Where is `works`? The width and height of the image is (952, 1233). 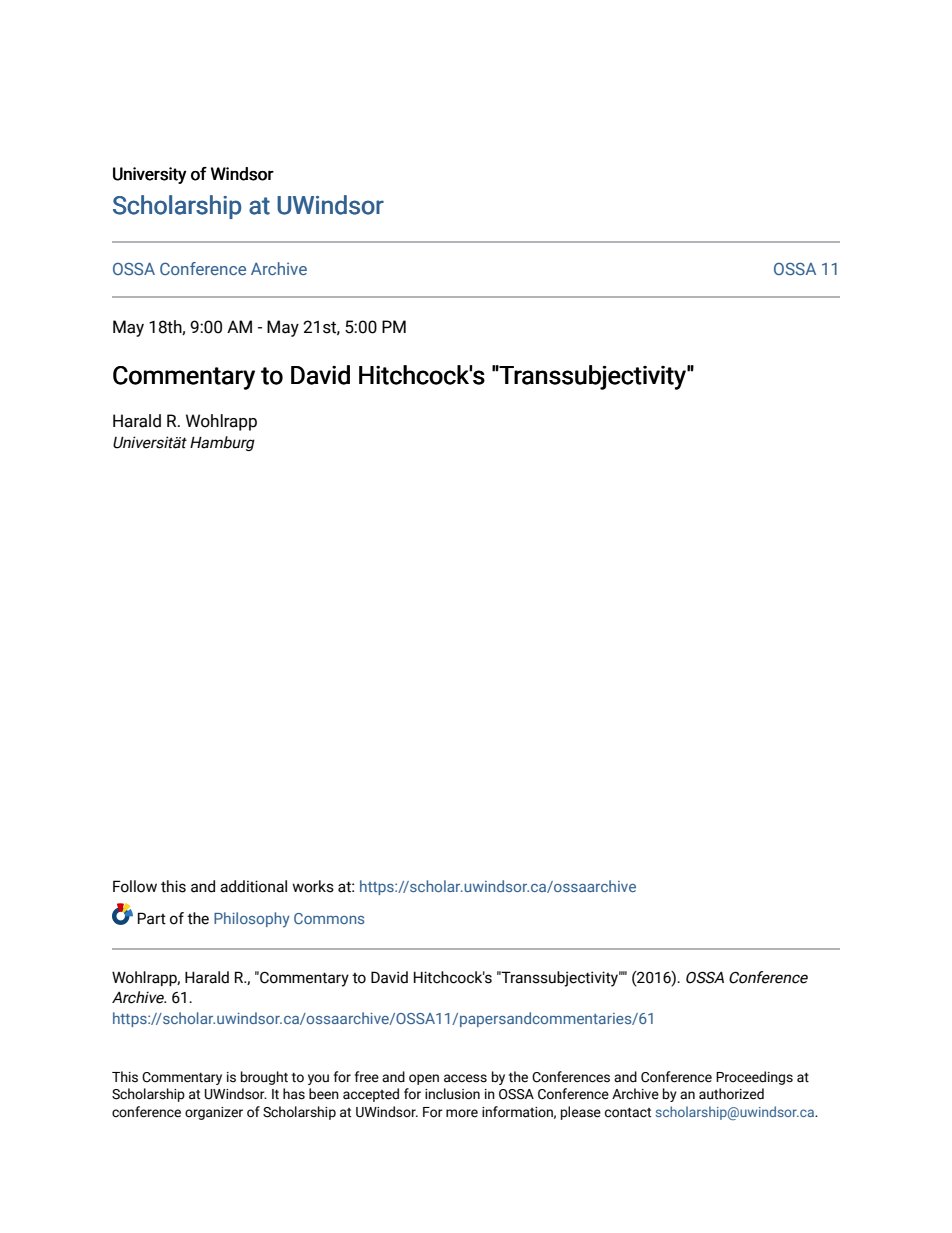
works is located at coordinates (313, 886).
